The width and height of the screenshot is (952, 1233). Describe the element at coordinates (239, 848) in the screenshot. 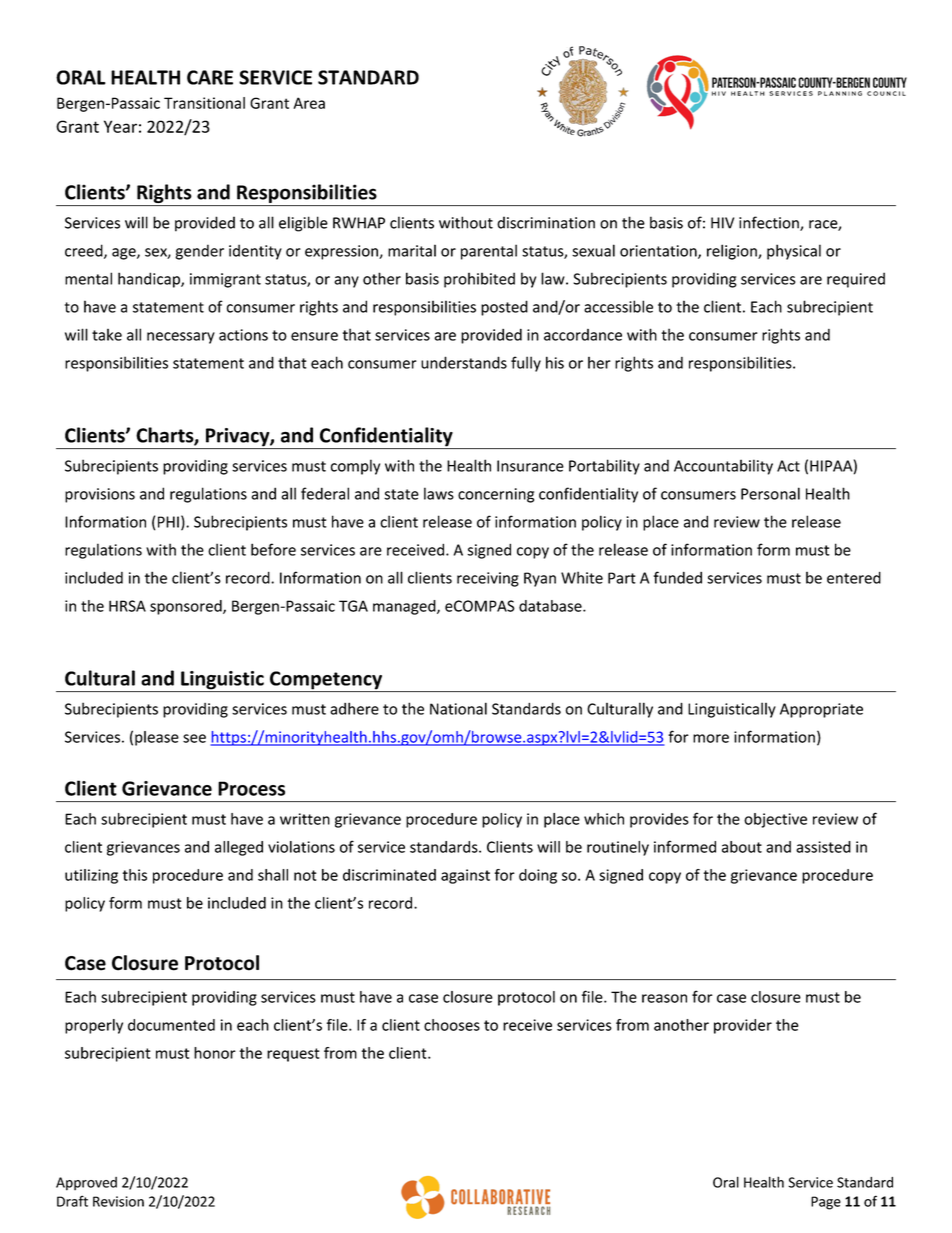

I see `alleged` at that location.
